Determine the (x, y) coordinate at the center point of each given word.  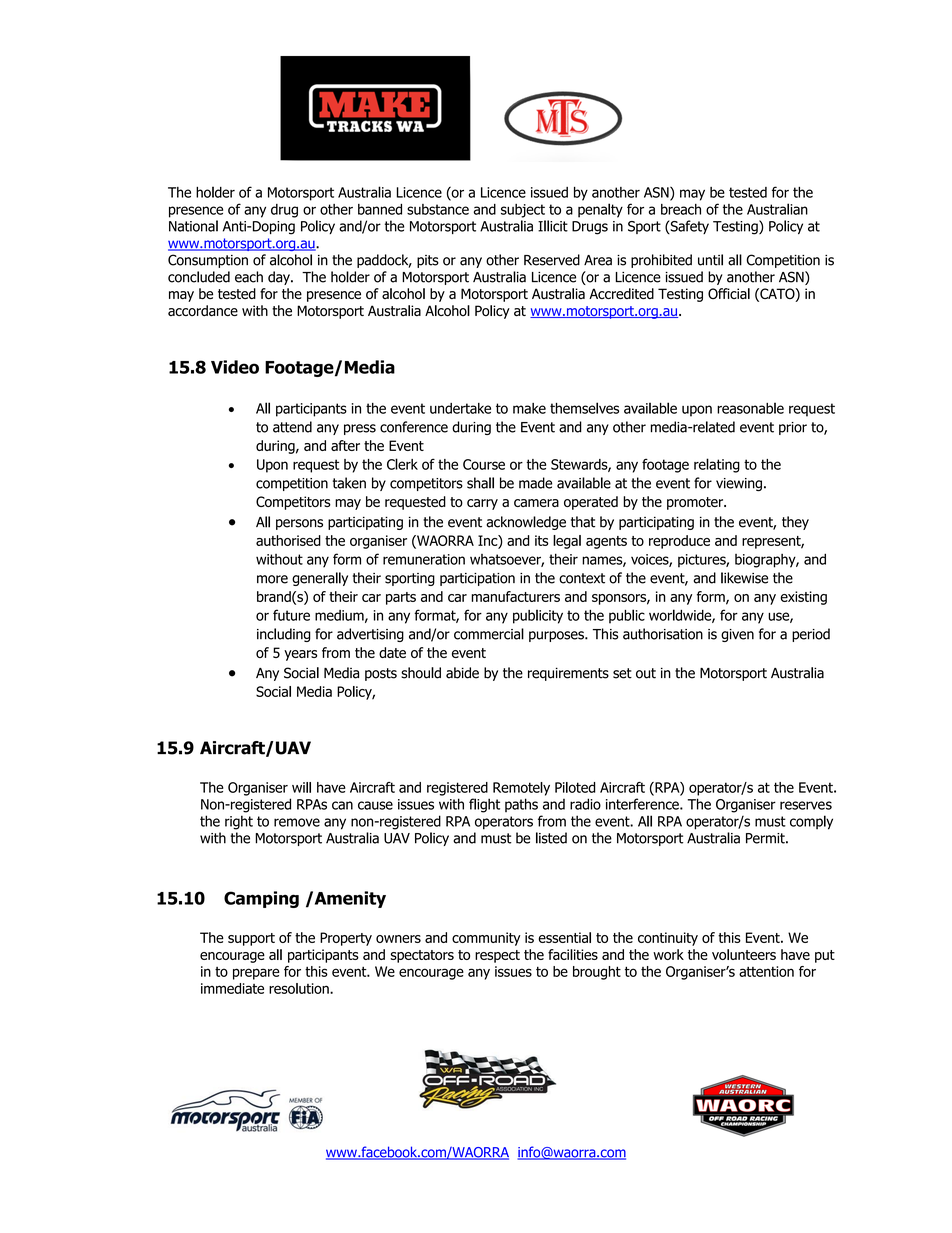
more (272, 579)
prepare (256, 974)
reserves (806, 805)
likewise (744, 578)
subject (523, 211)
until (710, 260)
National (193, 226)
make (529, 408)
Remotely (521, 789)
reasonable (750, 408)
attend (292, 427)
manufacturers (515, 596)
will (301, 787)
